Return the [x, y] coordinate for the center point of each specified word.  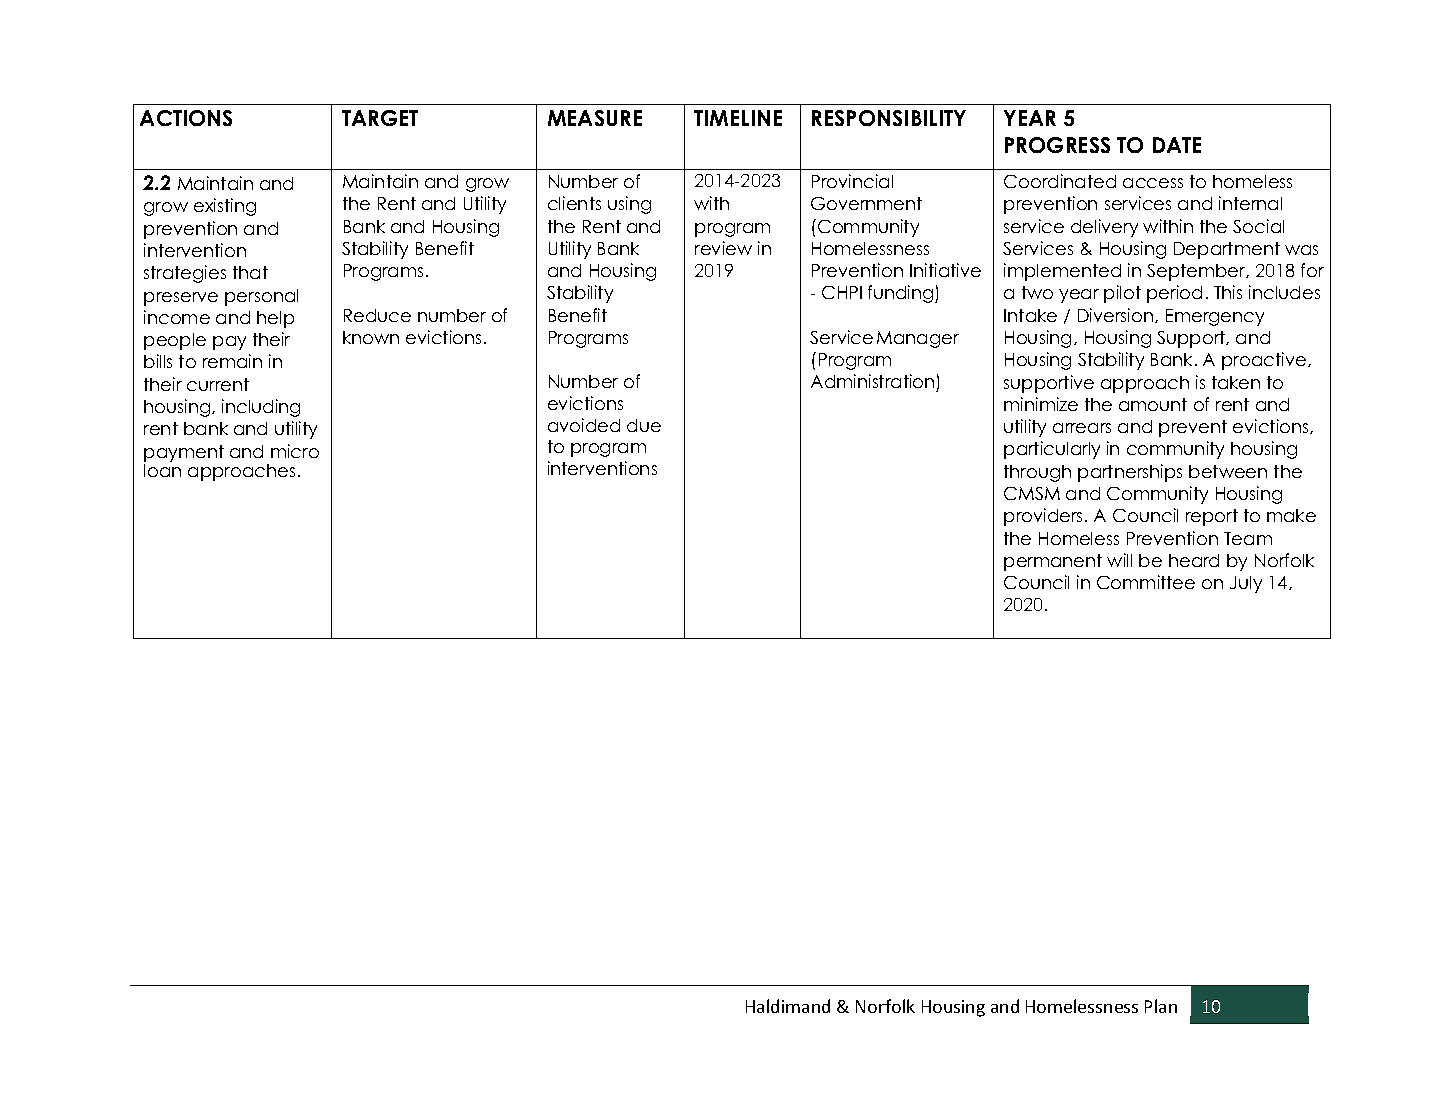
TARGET [380, 118]
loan [162, 470]
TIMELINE [738, 118]
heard [1194, 560]
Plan [1161, 1006]
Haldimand [788, 1006]
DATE [1177, 145]
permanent [1053, 562]
